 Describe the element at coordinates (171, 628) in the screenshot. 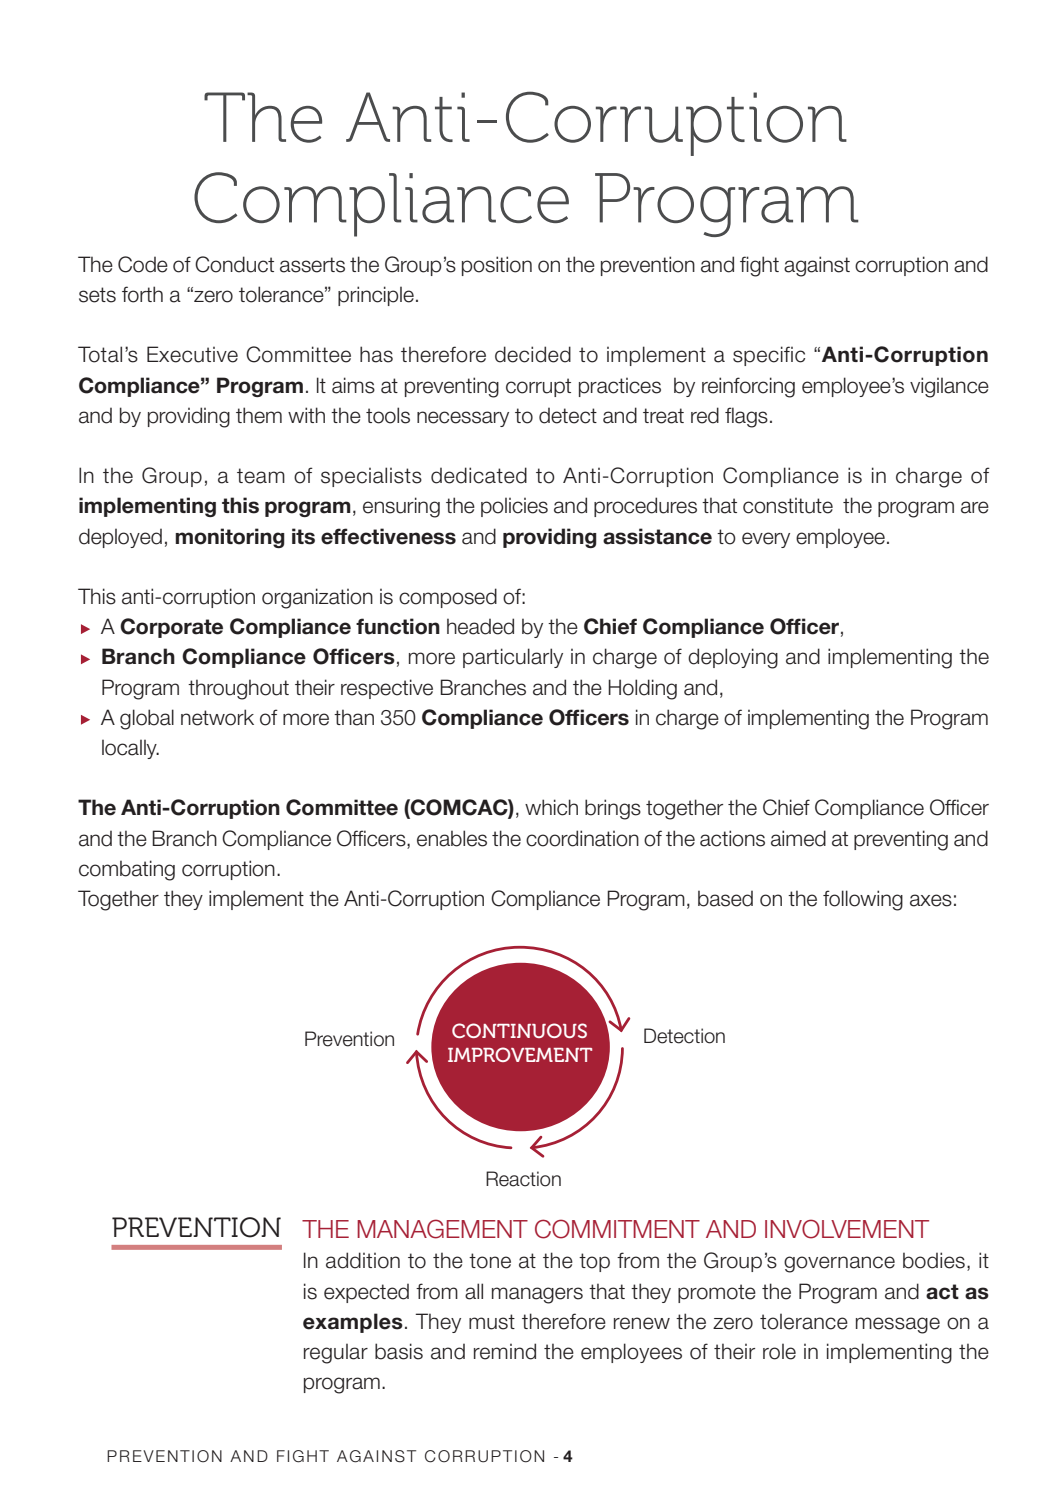

I see `Corporate` at that location.
